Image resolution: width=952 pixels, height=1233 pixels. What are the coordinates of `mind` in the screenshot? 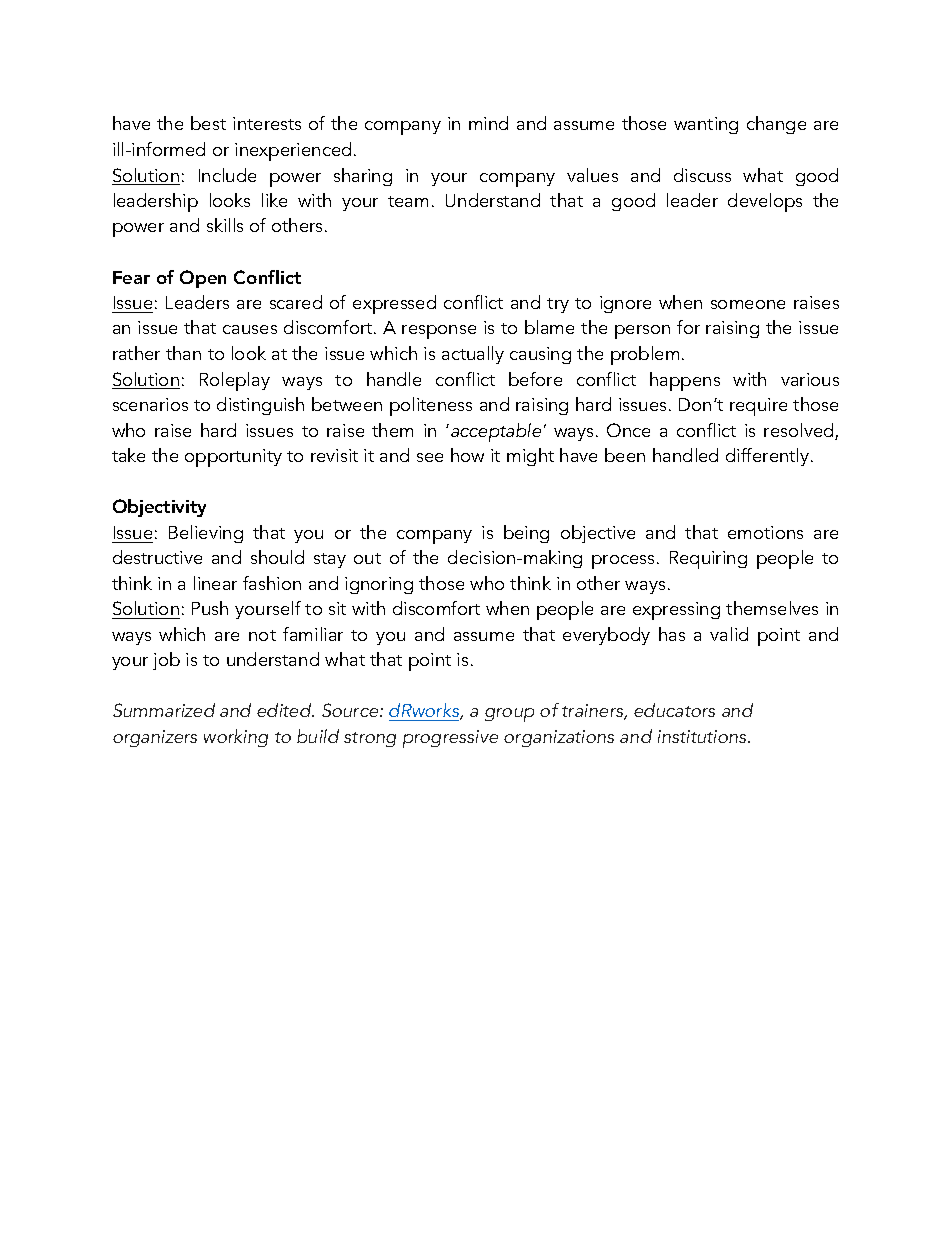 It's located at (488, 123).
